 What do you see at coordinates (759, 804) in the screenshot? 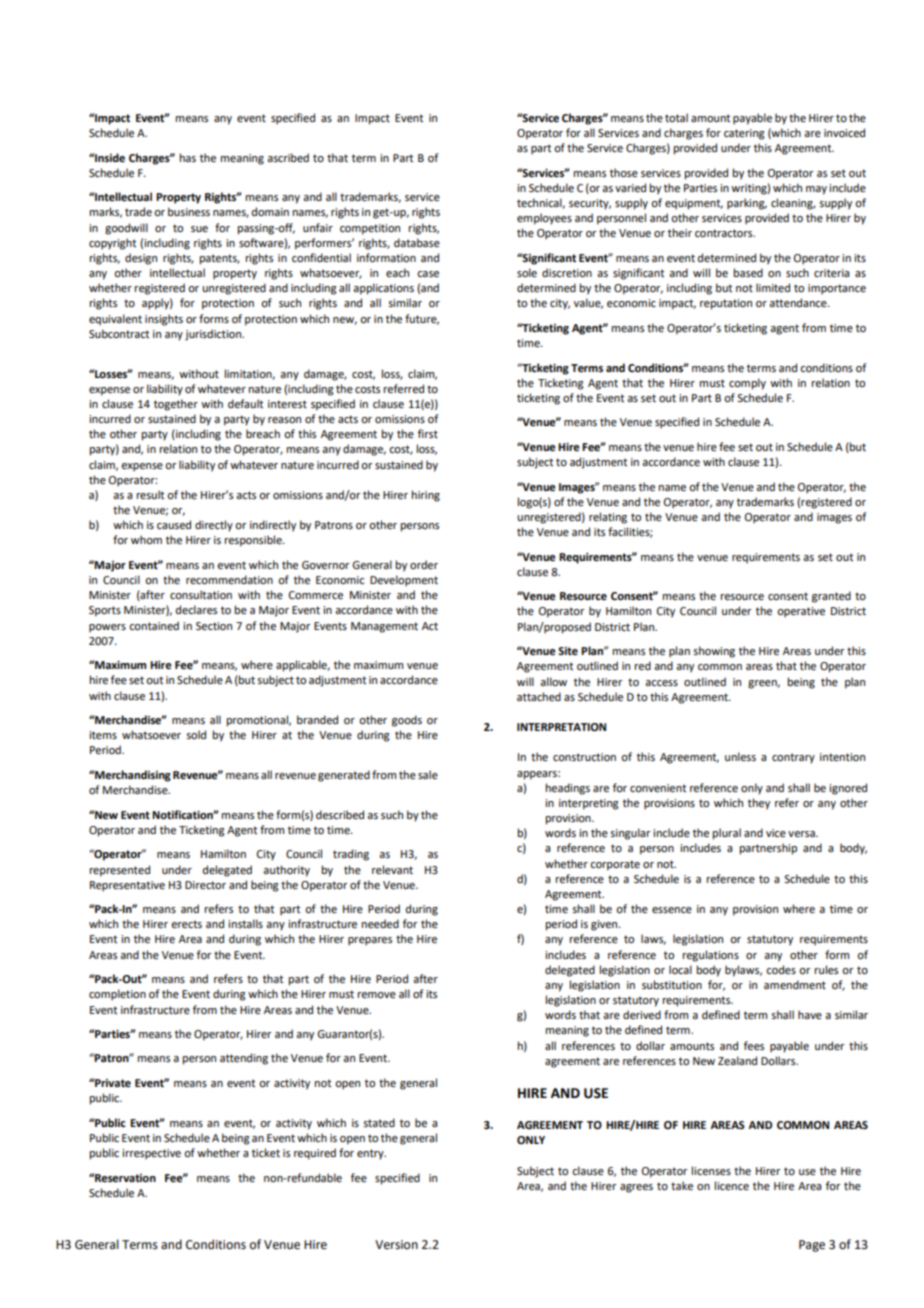
I see `they` at bounding box center [759, 804].
